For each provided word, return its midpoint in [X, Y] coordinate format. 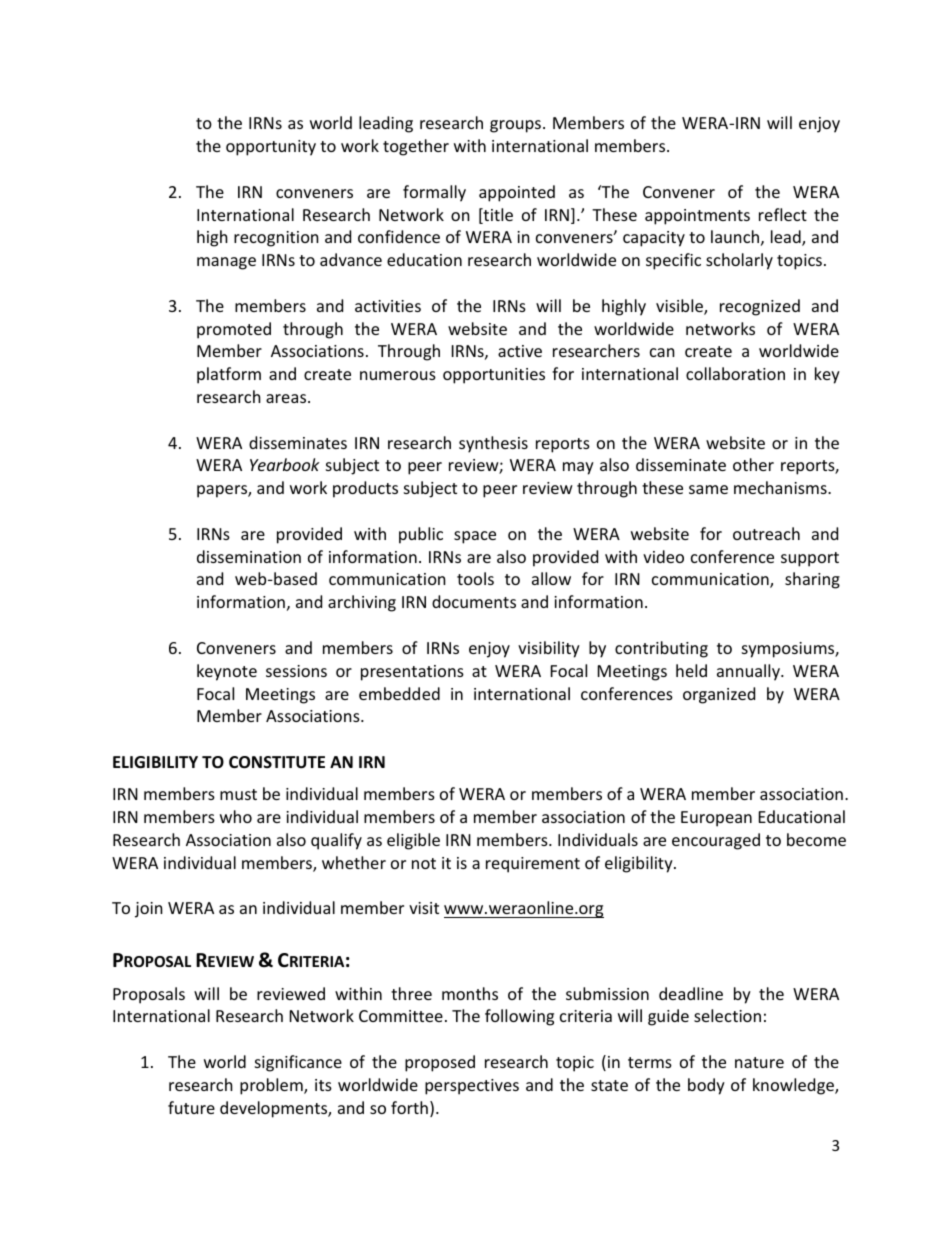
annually [749, 672]
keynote [227, 672]
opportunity [271, 148]
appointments [697, 217]
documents [474, 601]
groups [515, 126]
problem [272, 1086]
